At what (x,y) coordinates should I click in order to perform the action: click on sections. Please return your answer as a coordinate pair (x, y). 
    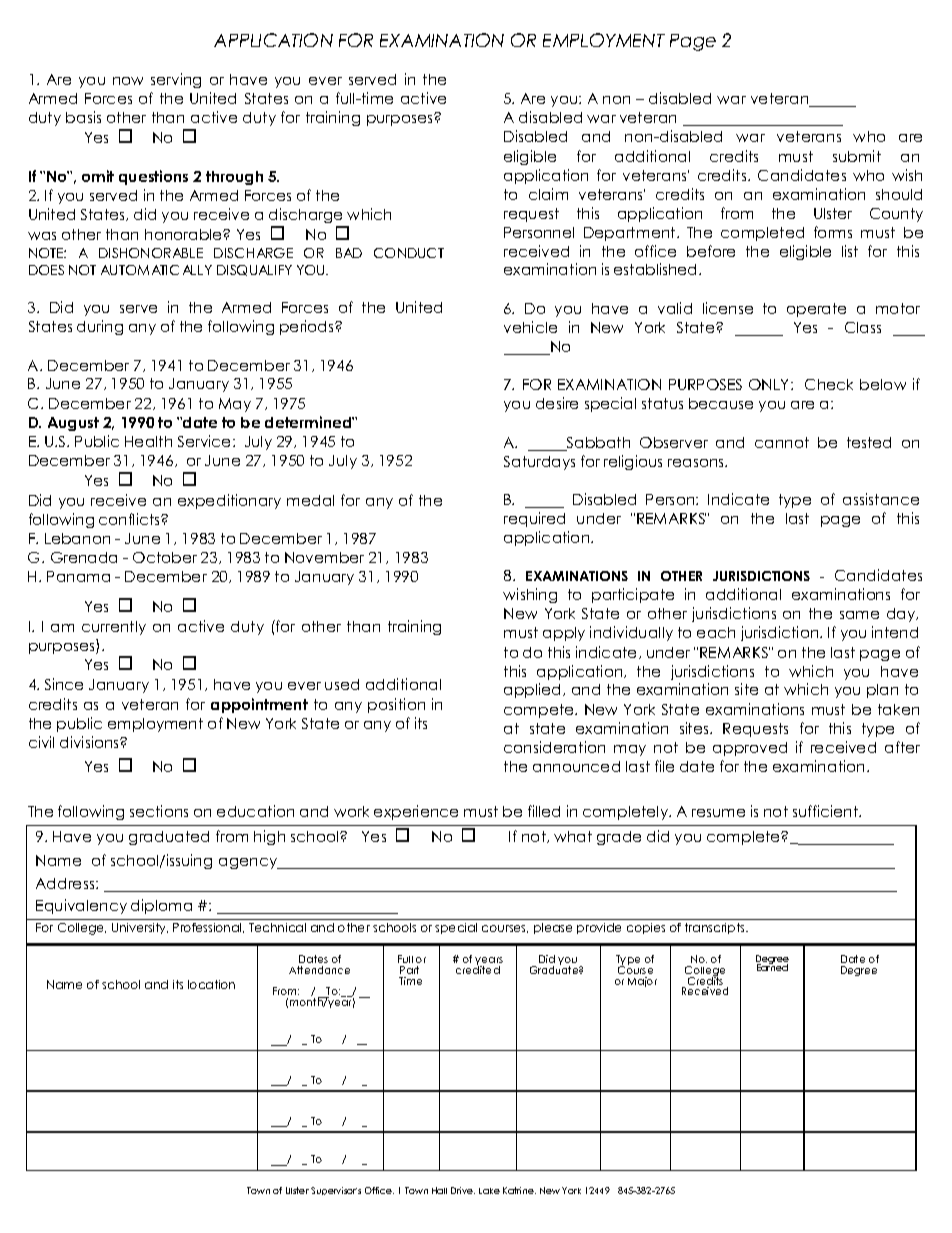
    Looking at the image, I should click on (159, 811).
